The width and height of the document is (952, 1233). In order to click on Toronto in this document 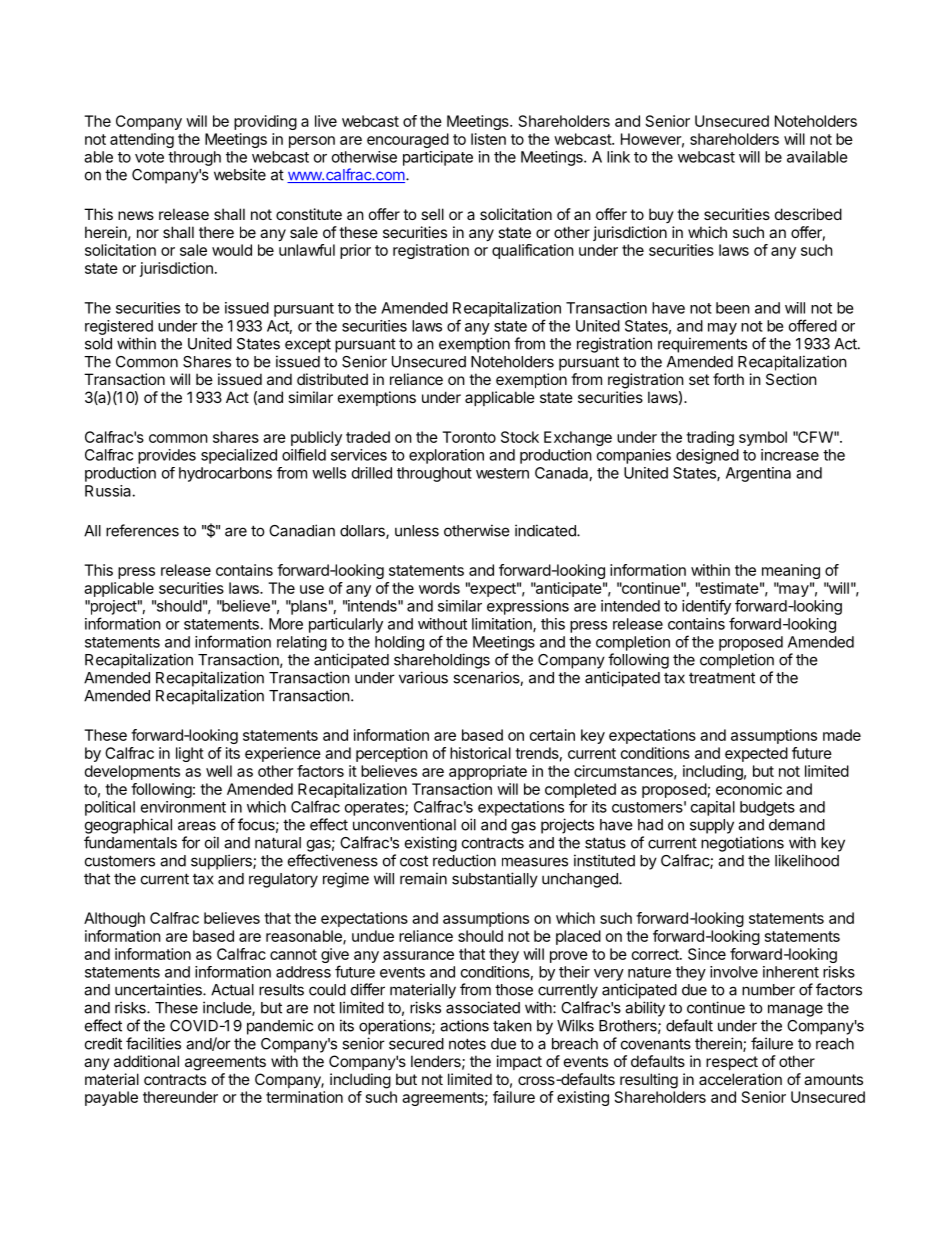, I will do `click(469, 437)`.
